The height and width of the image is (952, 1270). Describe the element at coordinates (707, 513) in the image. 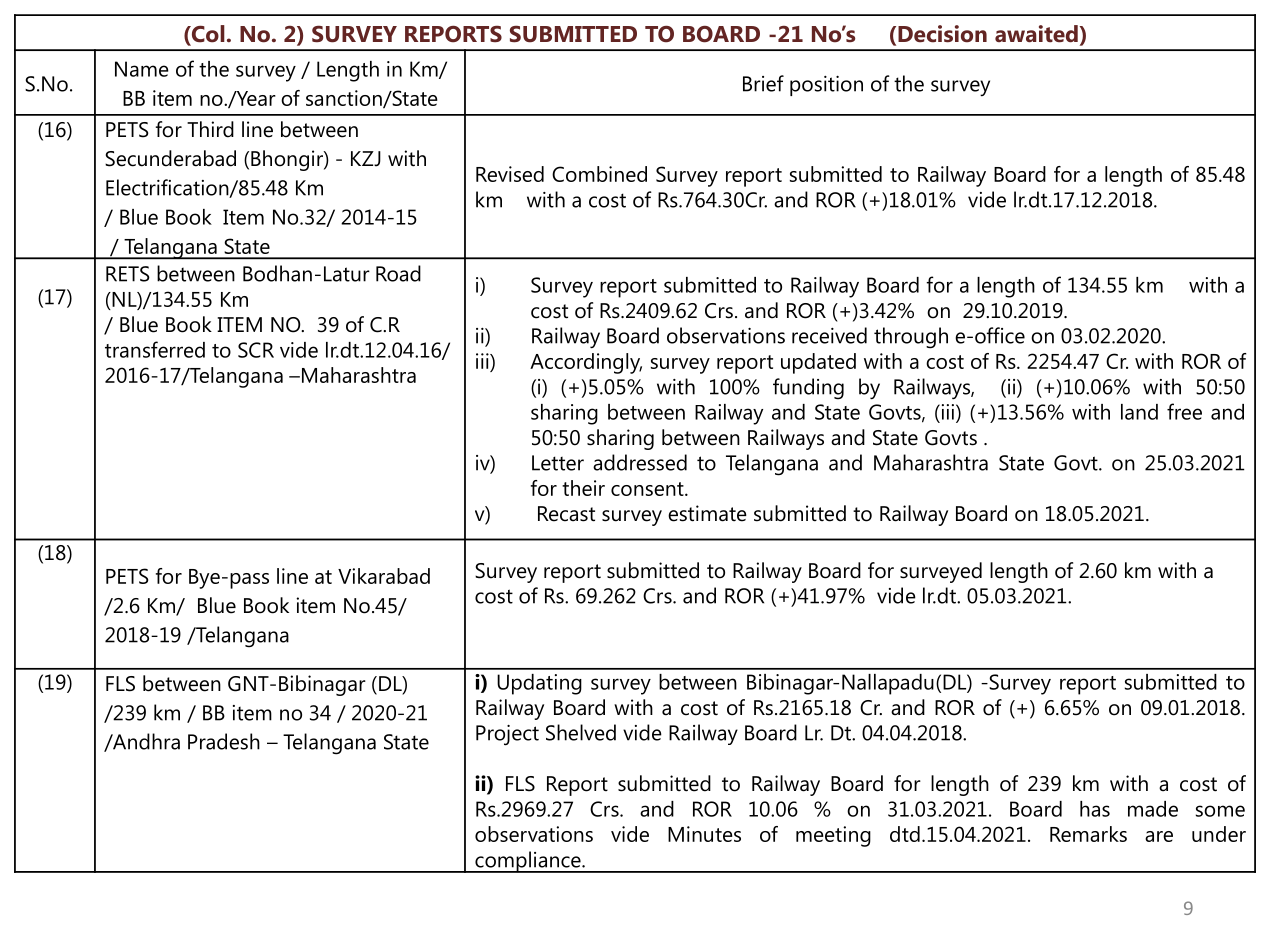

I see `estimate` at that location.
